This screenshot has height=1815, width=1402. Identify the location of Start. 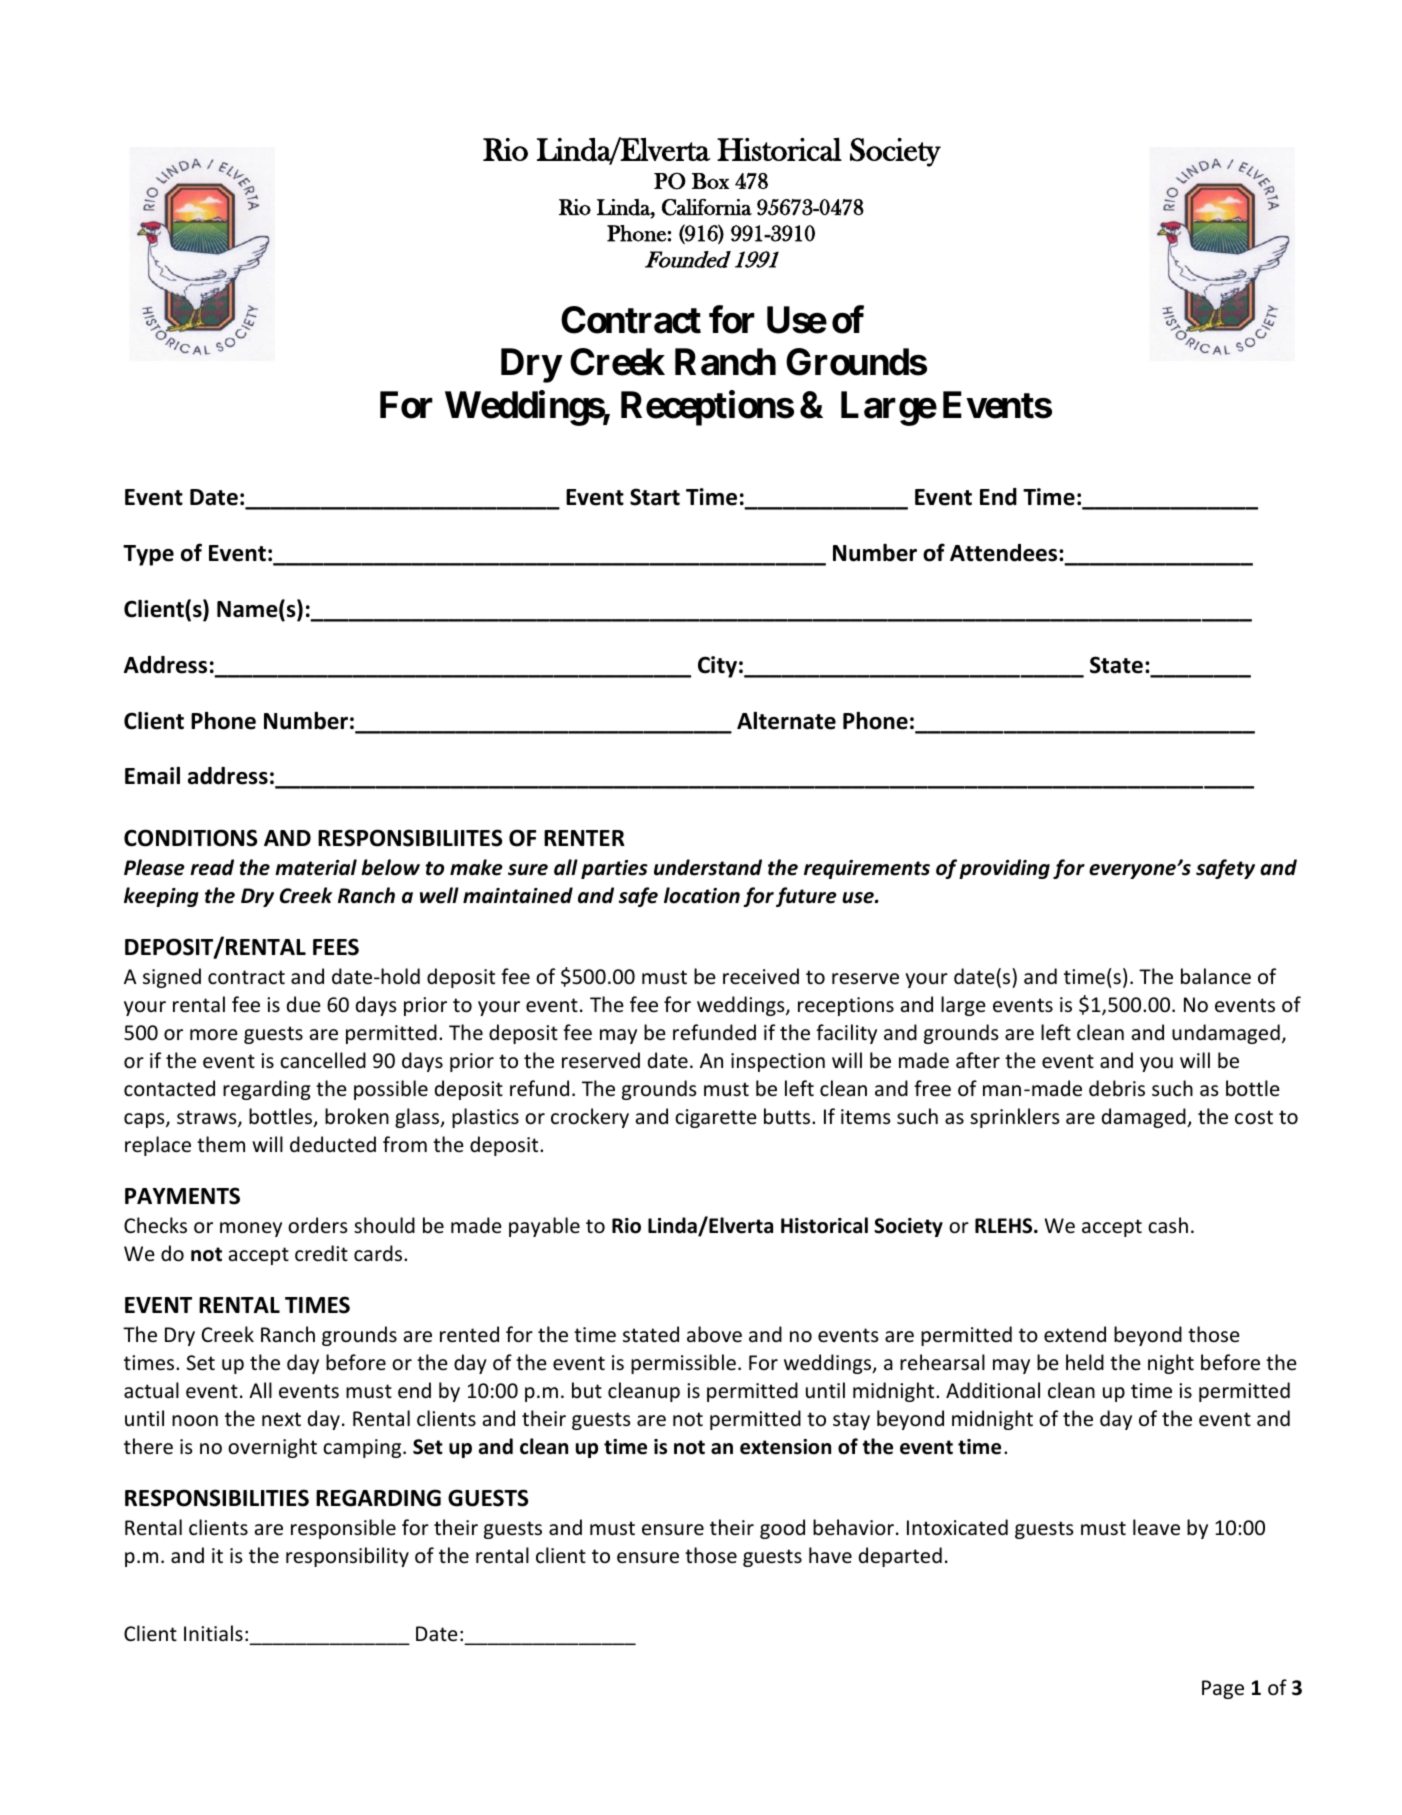
(655, 497).
